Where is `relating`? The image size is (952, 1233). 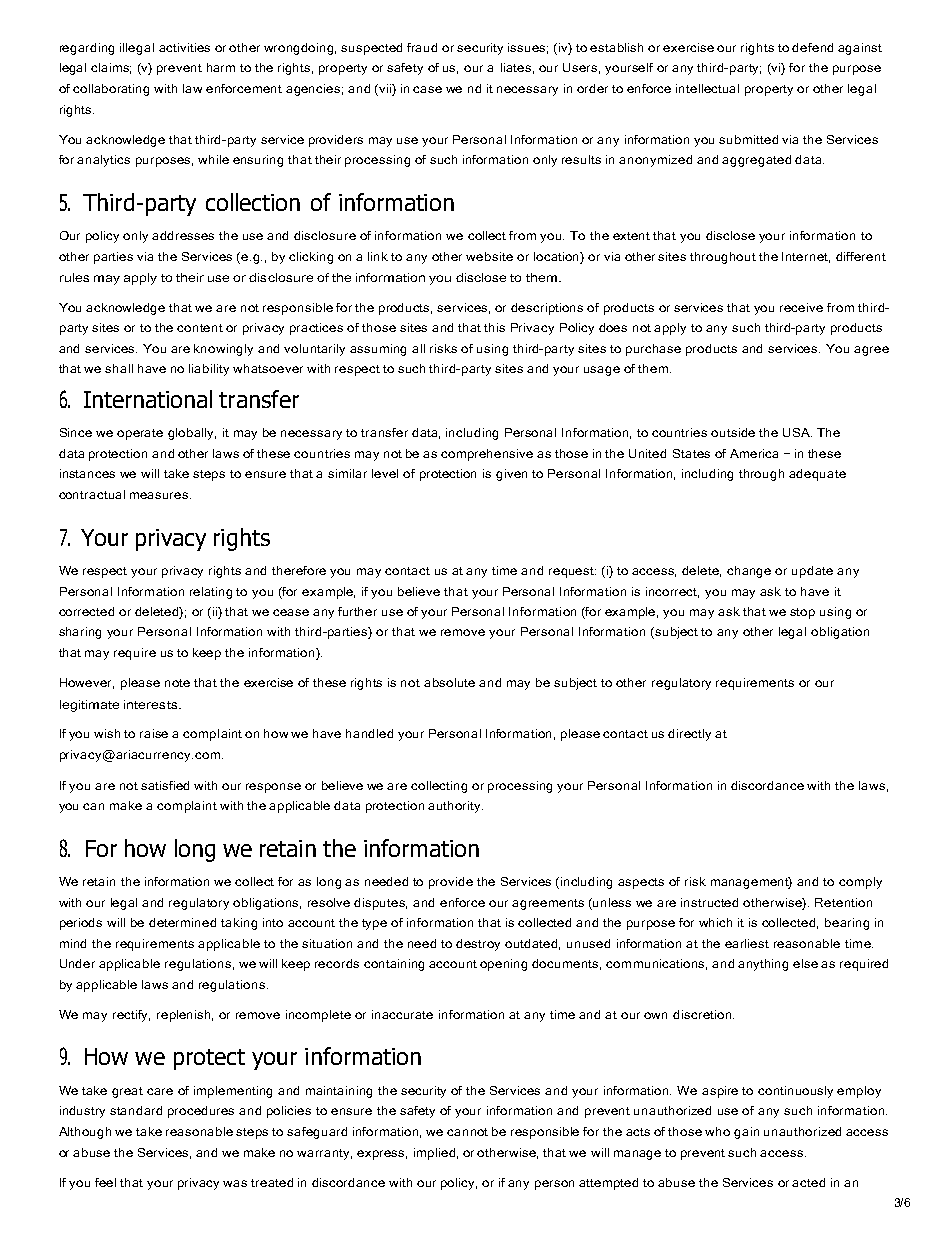
relating is located at coordinates (211, 593).
